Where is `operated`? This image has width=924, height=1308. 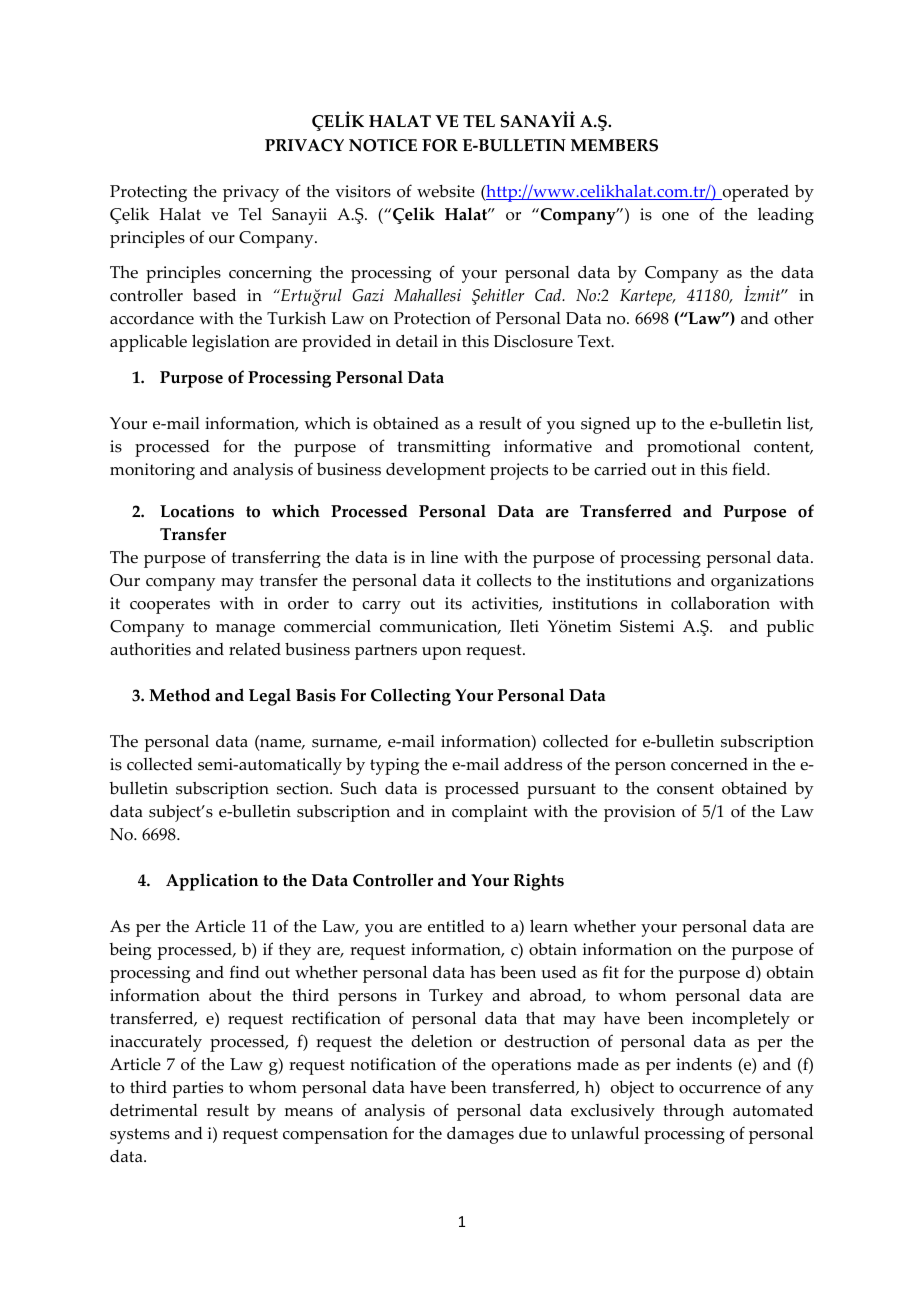
operated is located at coordinates (754, 193).
